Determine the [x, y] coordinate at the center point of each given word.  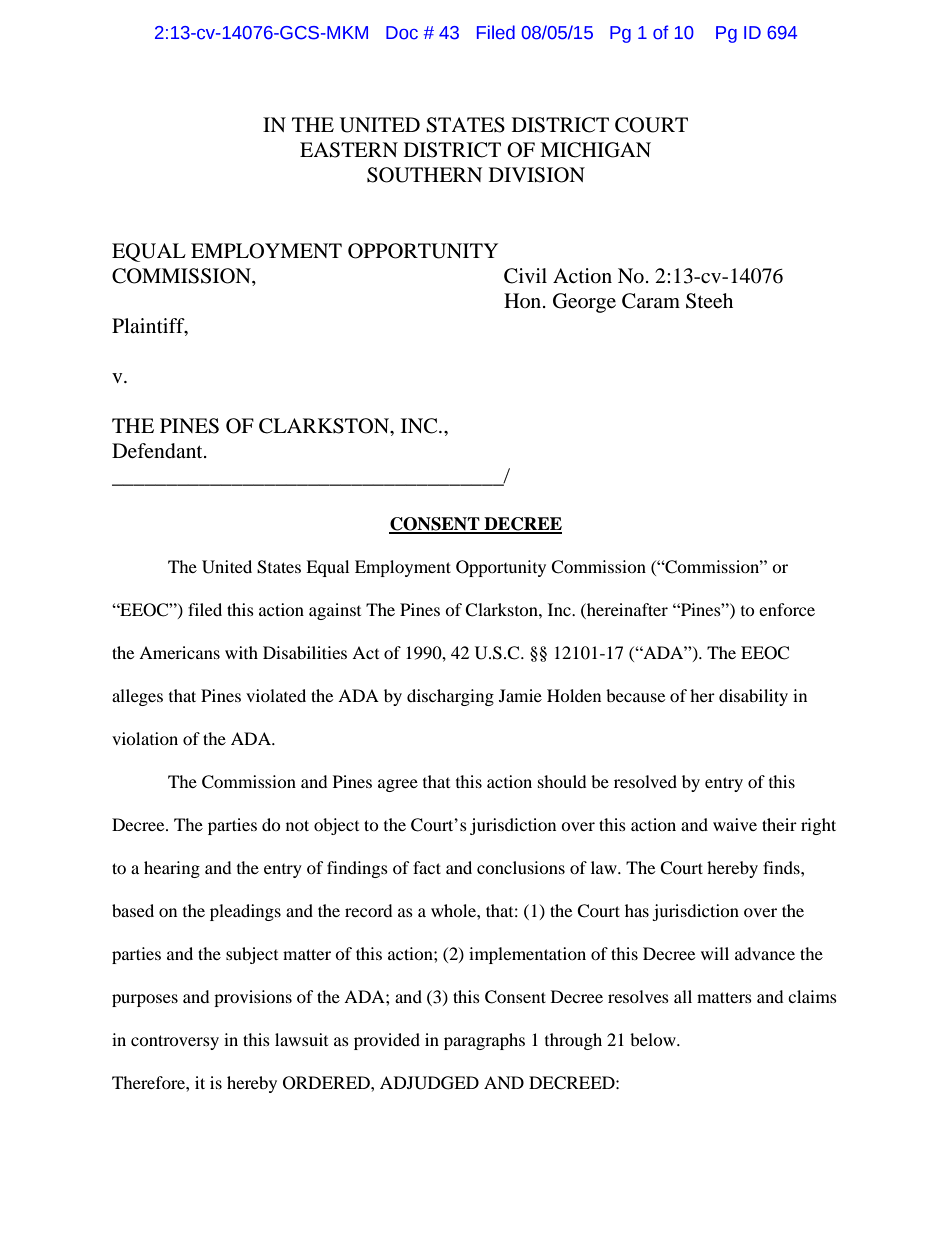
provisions [253, 998]
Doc [402, 33]
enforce [787, 609]
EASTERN [349, 150]
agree [398, 785]
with [241, 652]
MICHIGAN [595, 150]
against [335, 611]
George [584, 303]
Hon [524, 300]
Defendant [158, 451]
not [297, 825]
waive [735, 824]
